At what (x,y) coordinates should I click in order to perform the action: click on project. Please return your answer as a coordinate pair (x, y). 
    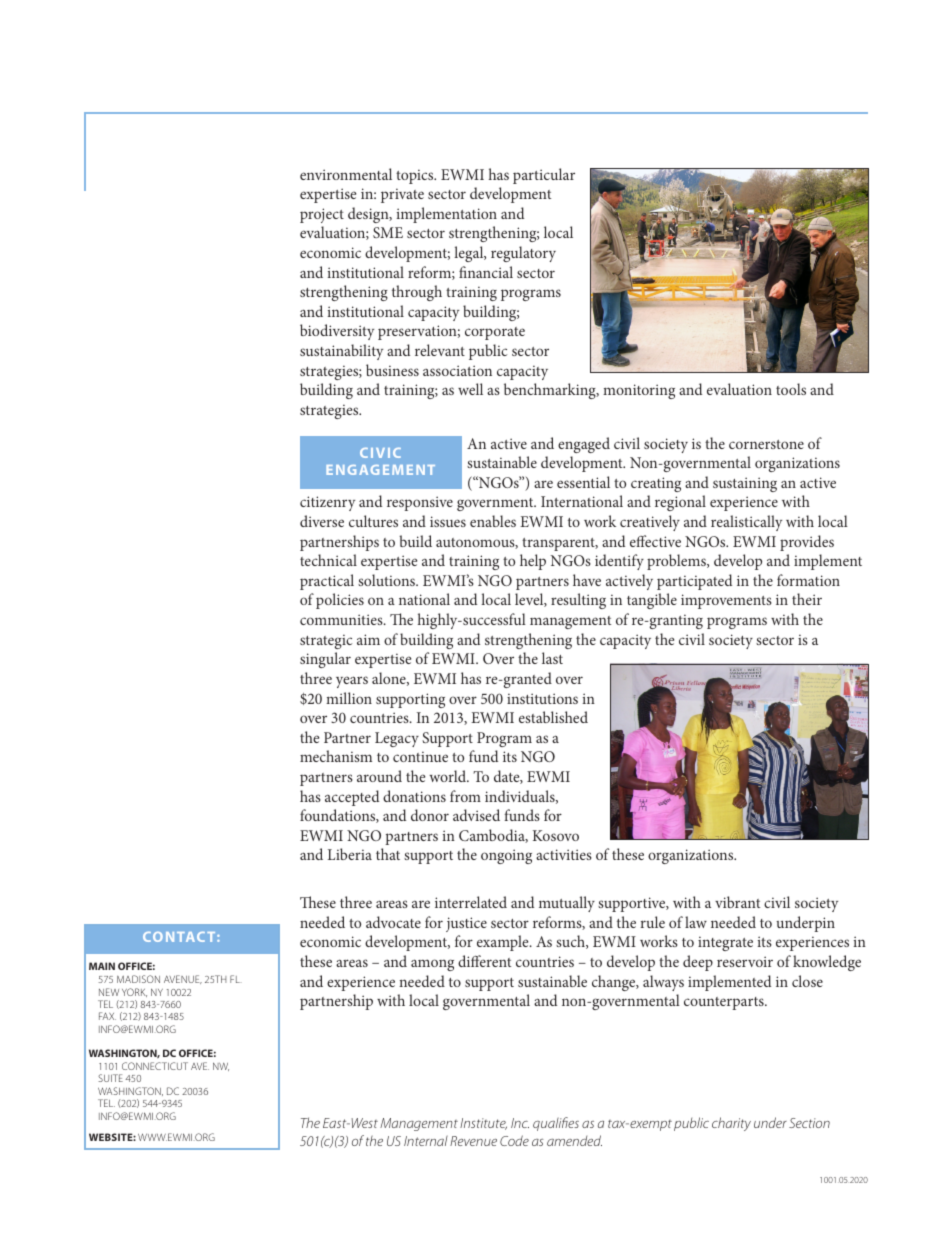
    Looking at the image, I should click on (322, 215).
